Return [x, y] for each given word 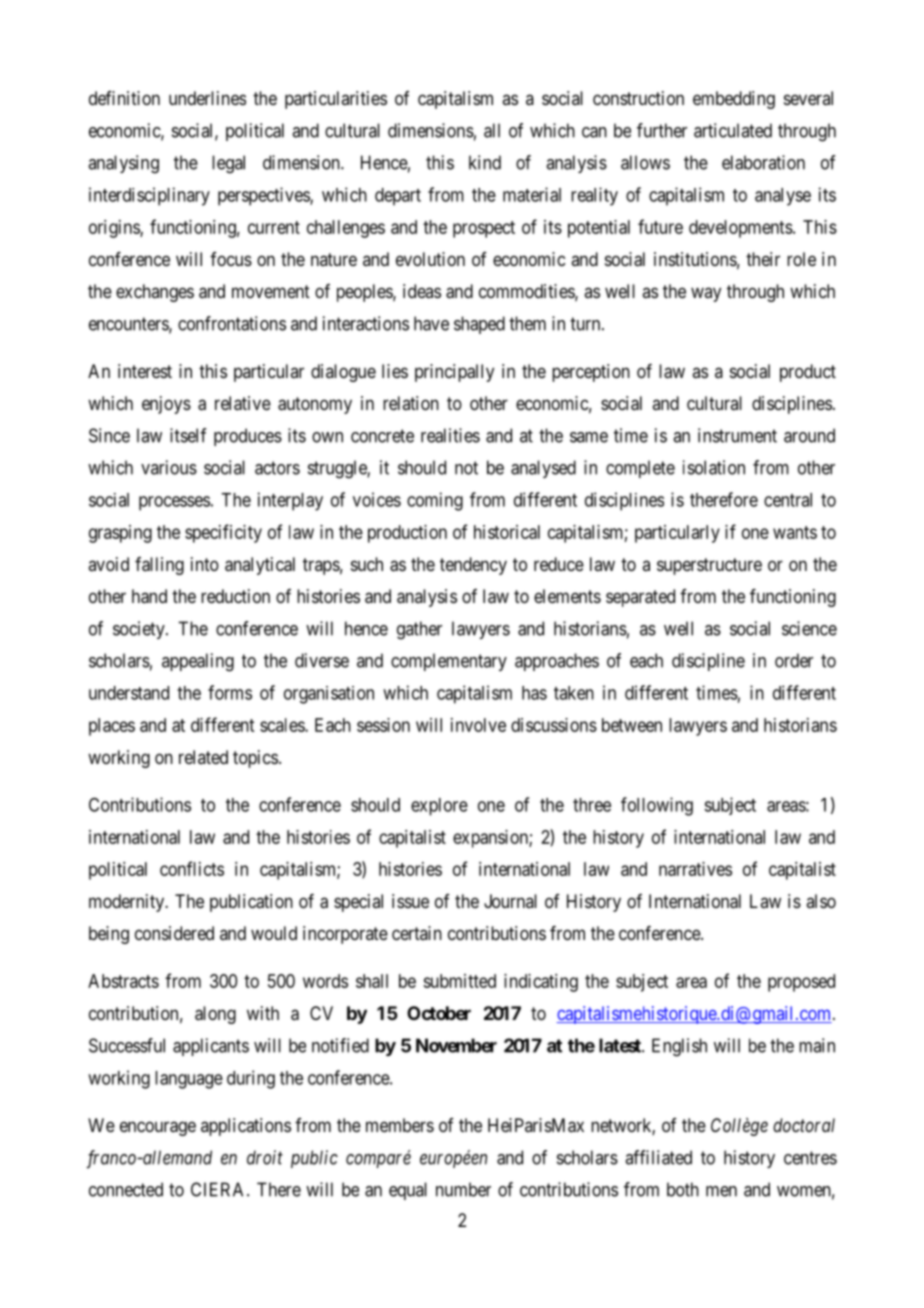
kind [485, 162]
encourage [158, 1128]
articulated [733, 130]
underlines [207, 98]
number [463, 1189]
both [683, 1189]
